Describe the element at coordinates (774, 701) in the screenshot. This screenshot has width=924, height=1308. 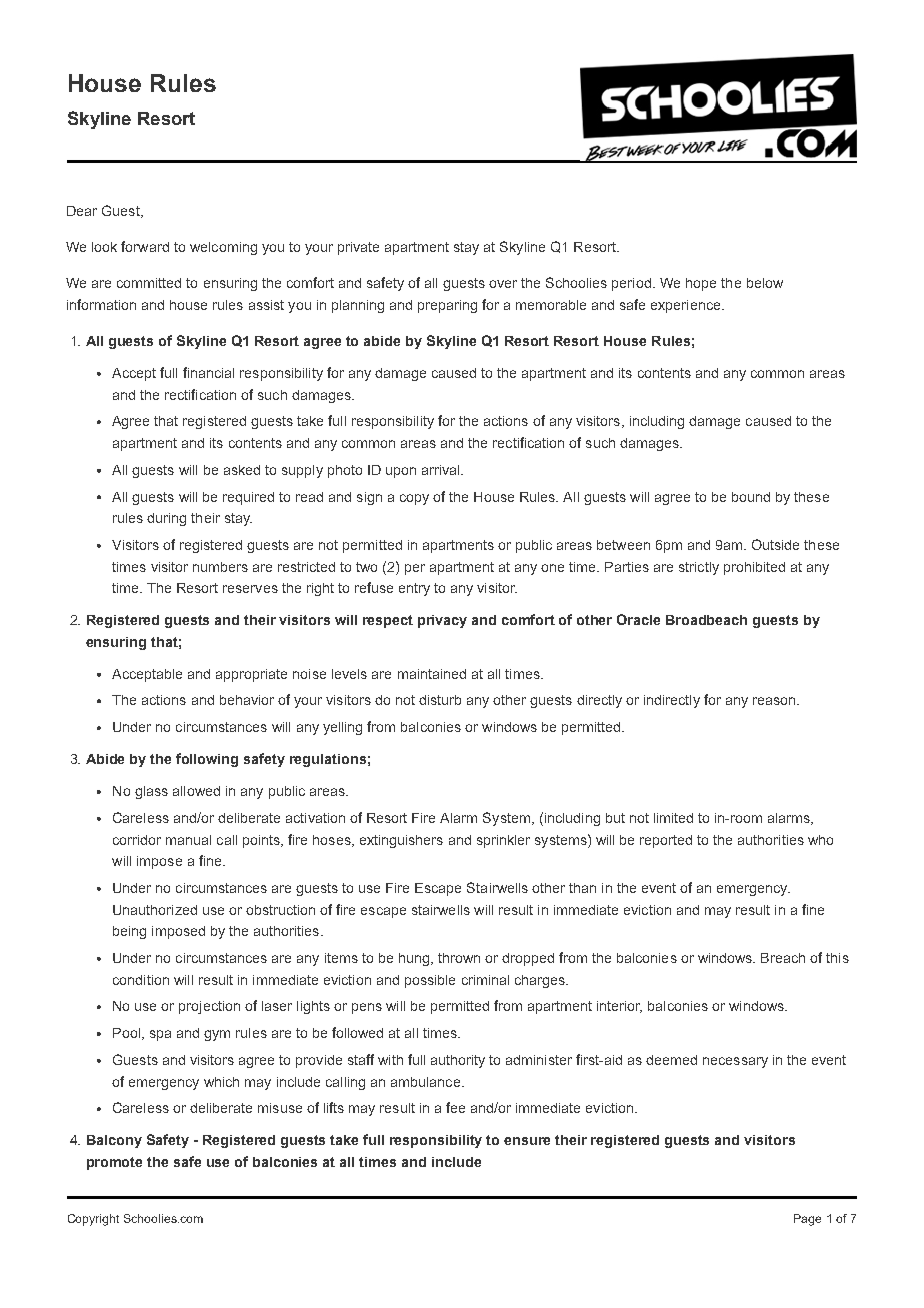
I see `reason` at that location.
